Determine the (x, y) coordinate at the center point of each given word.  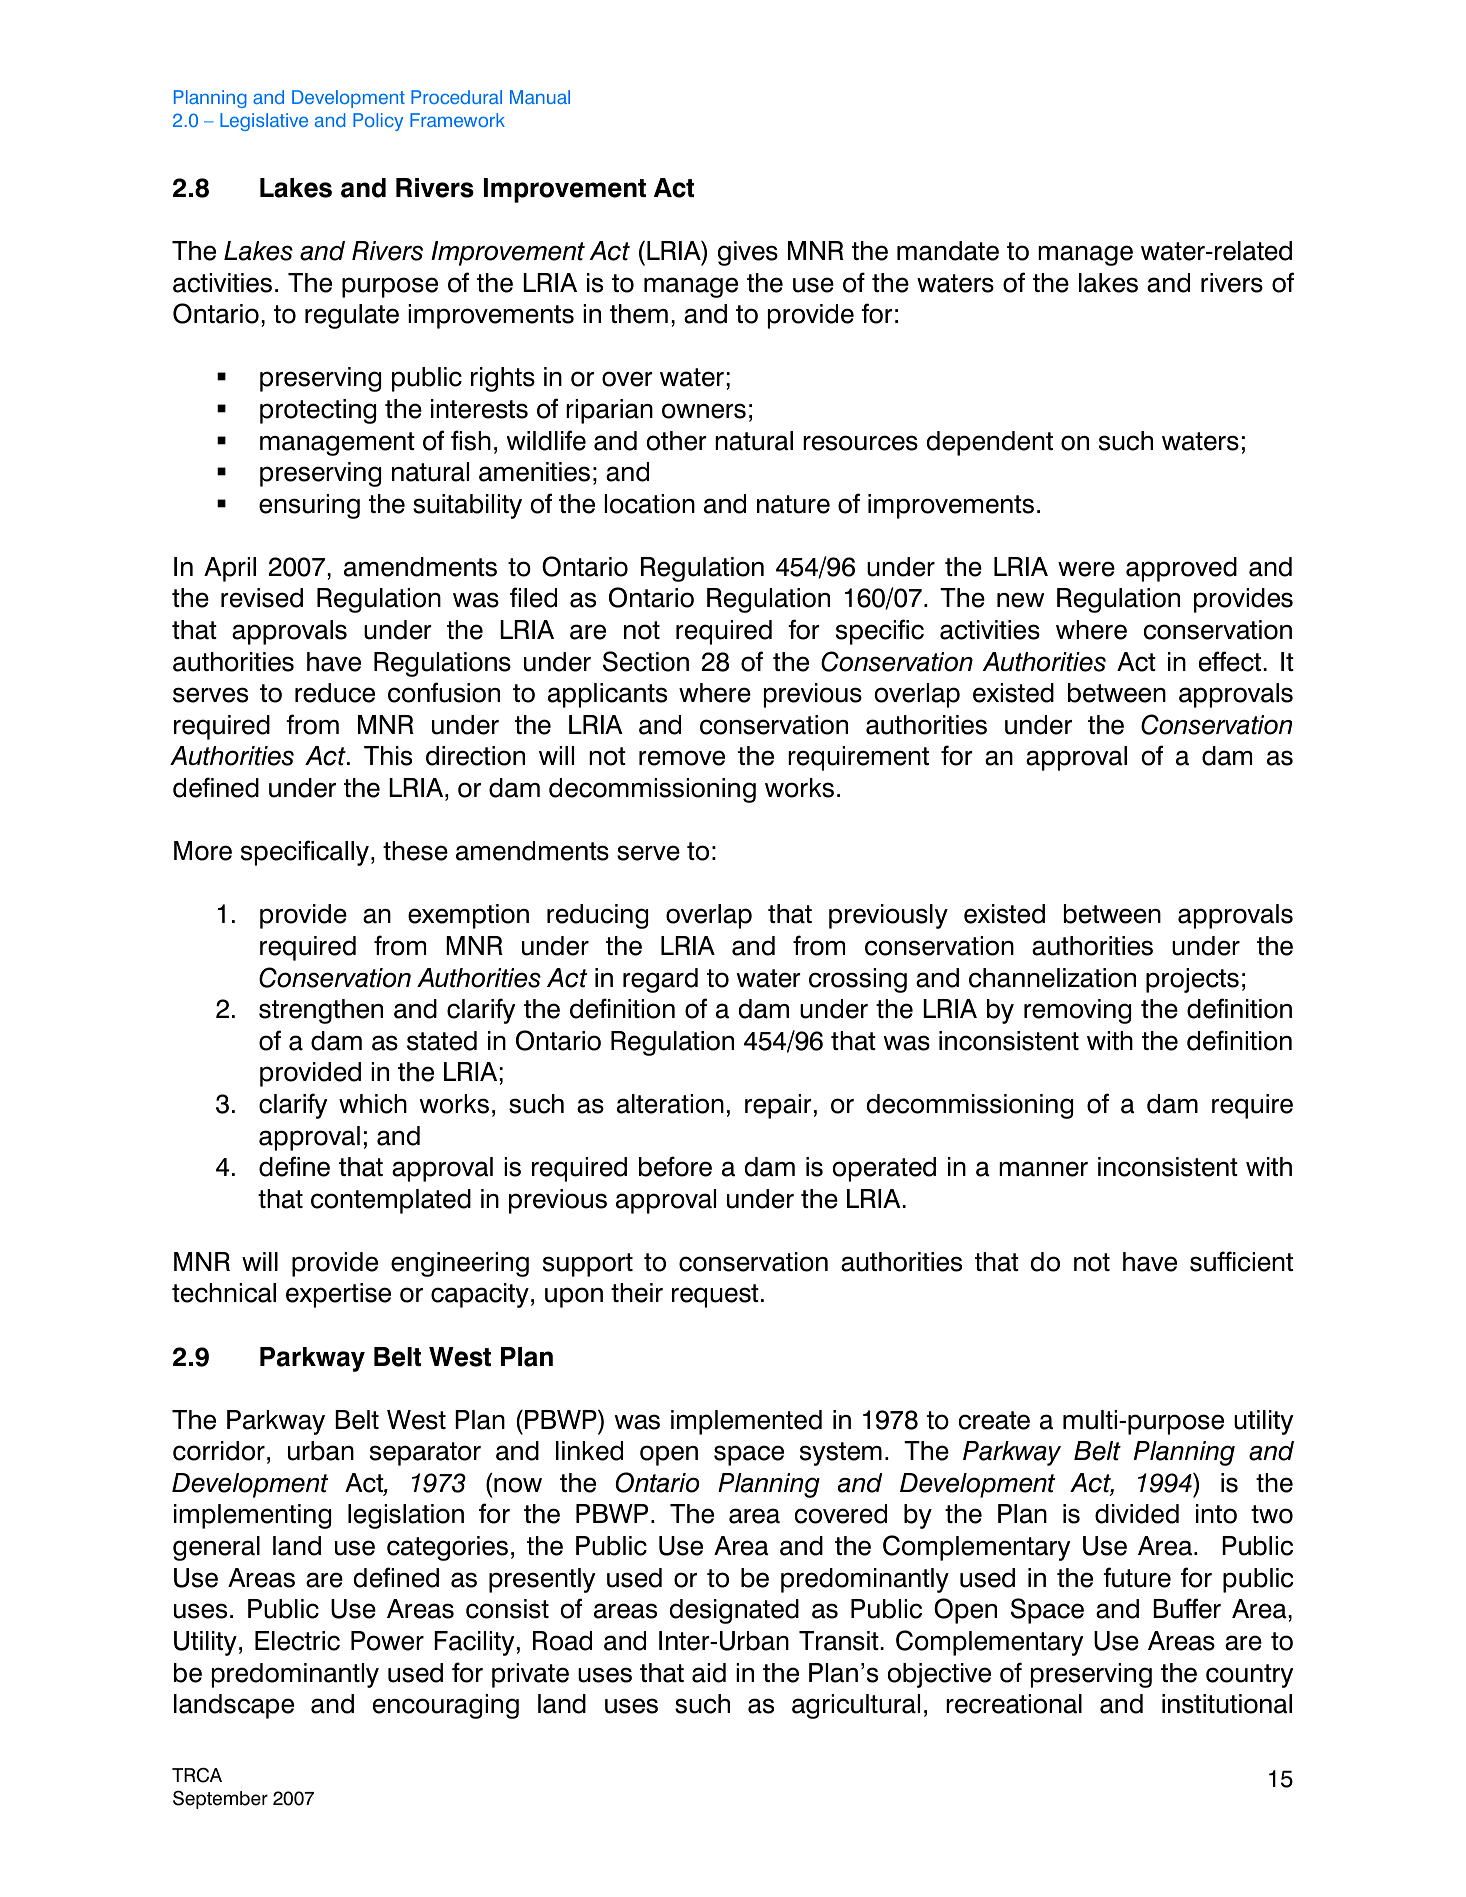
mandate (948, 251)
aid (709, 1673)
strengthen (321, 1011)
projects (1192, 980)
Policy (378, 122)
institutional (1227, 1704)
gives (748, 253)
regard (660, 980)
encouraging (446, 1706)
